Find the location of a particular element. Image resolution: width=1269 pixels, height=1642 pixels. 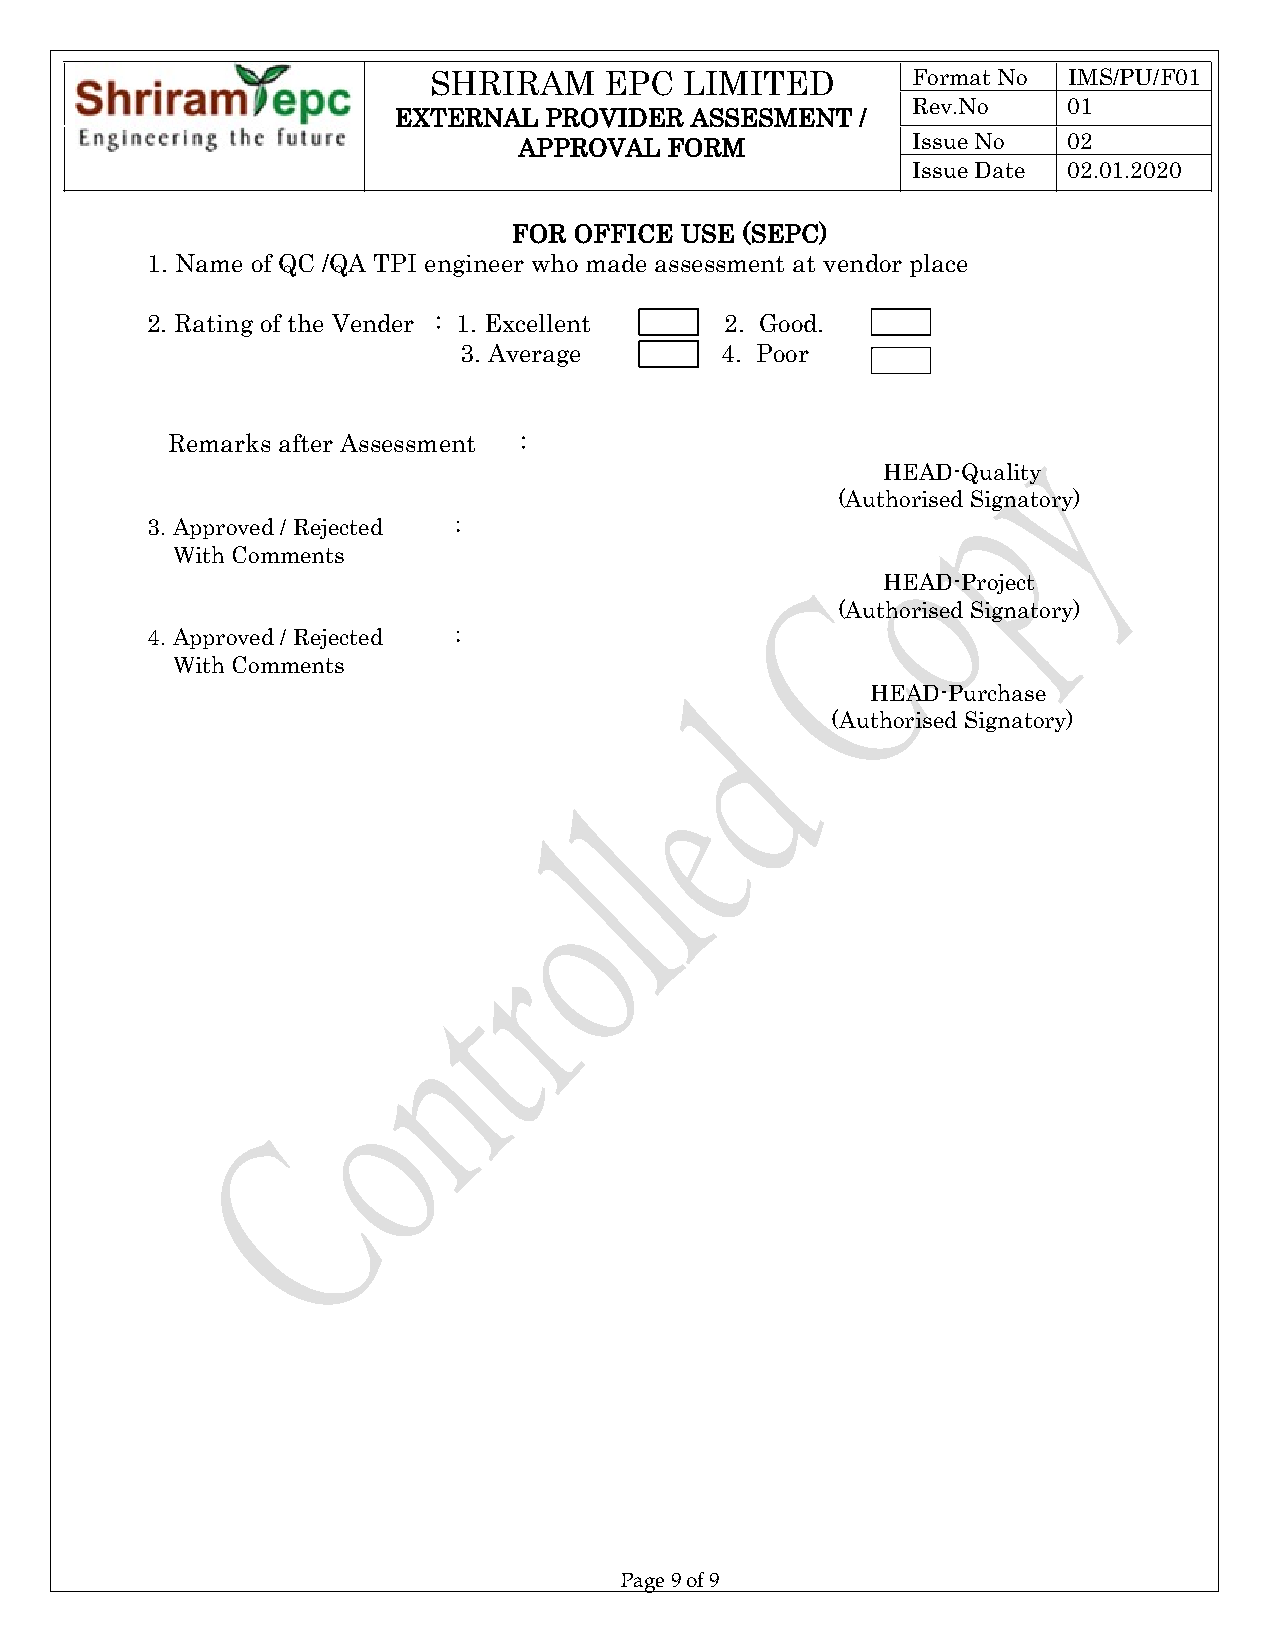

Date is located at coordinates (1000, 170).
